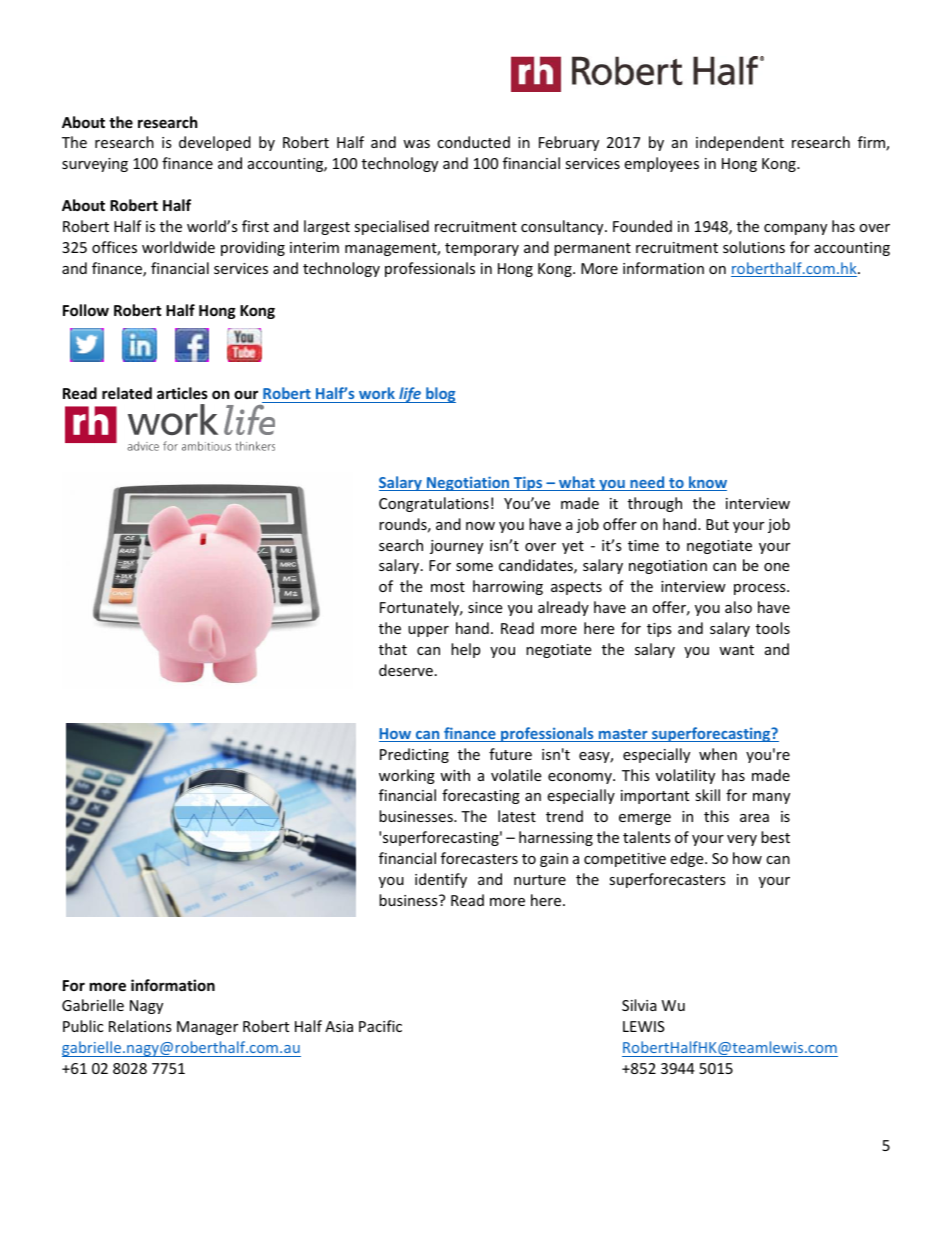 The height and width of the image is (1233, 952). What do you see at coordinates (455, 775) in the image?
I see `with` at bounding box center [455, 775].
